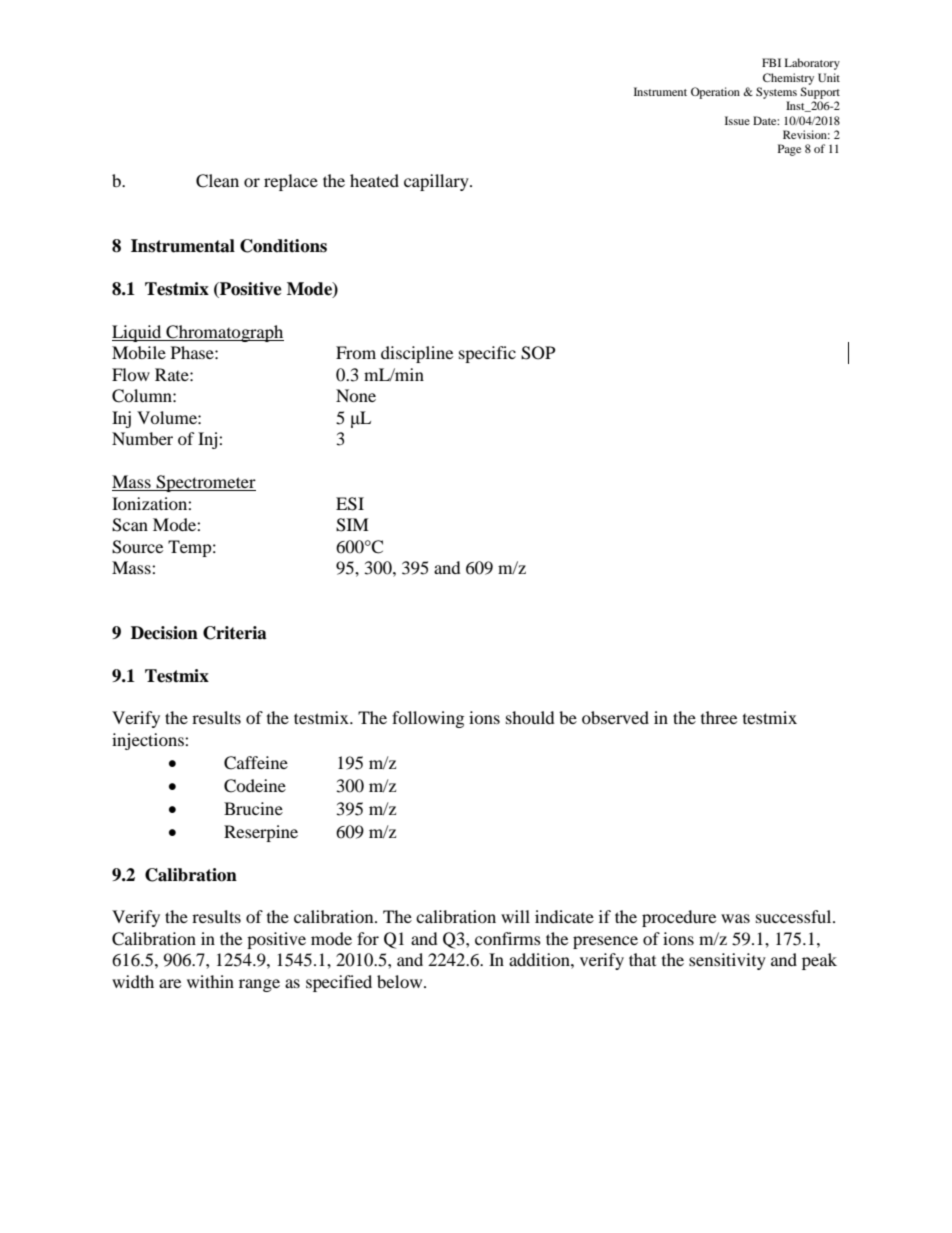 The width and height of the image is (952, 1233). I want to click on within, so click(210, 981).
